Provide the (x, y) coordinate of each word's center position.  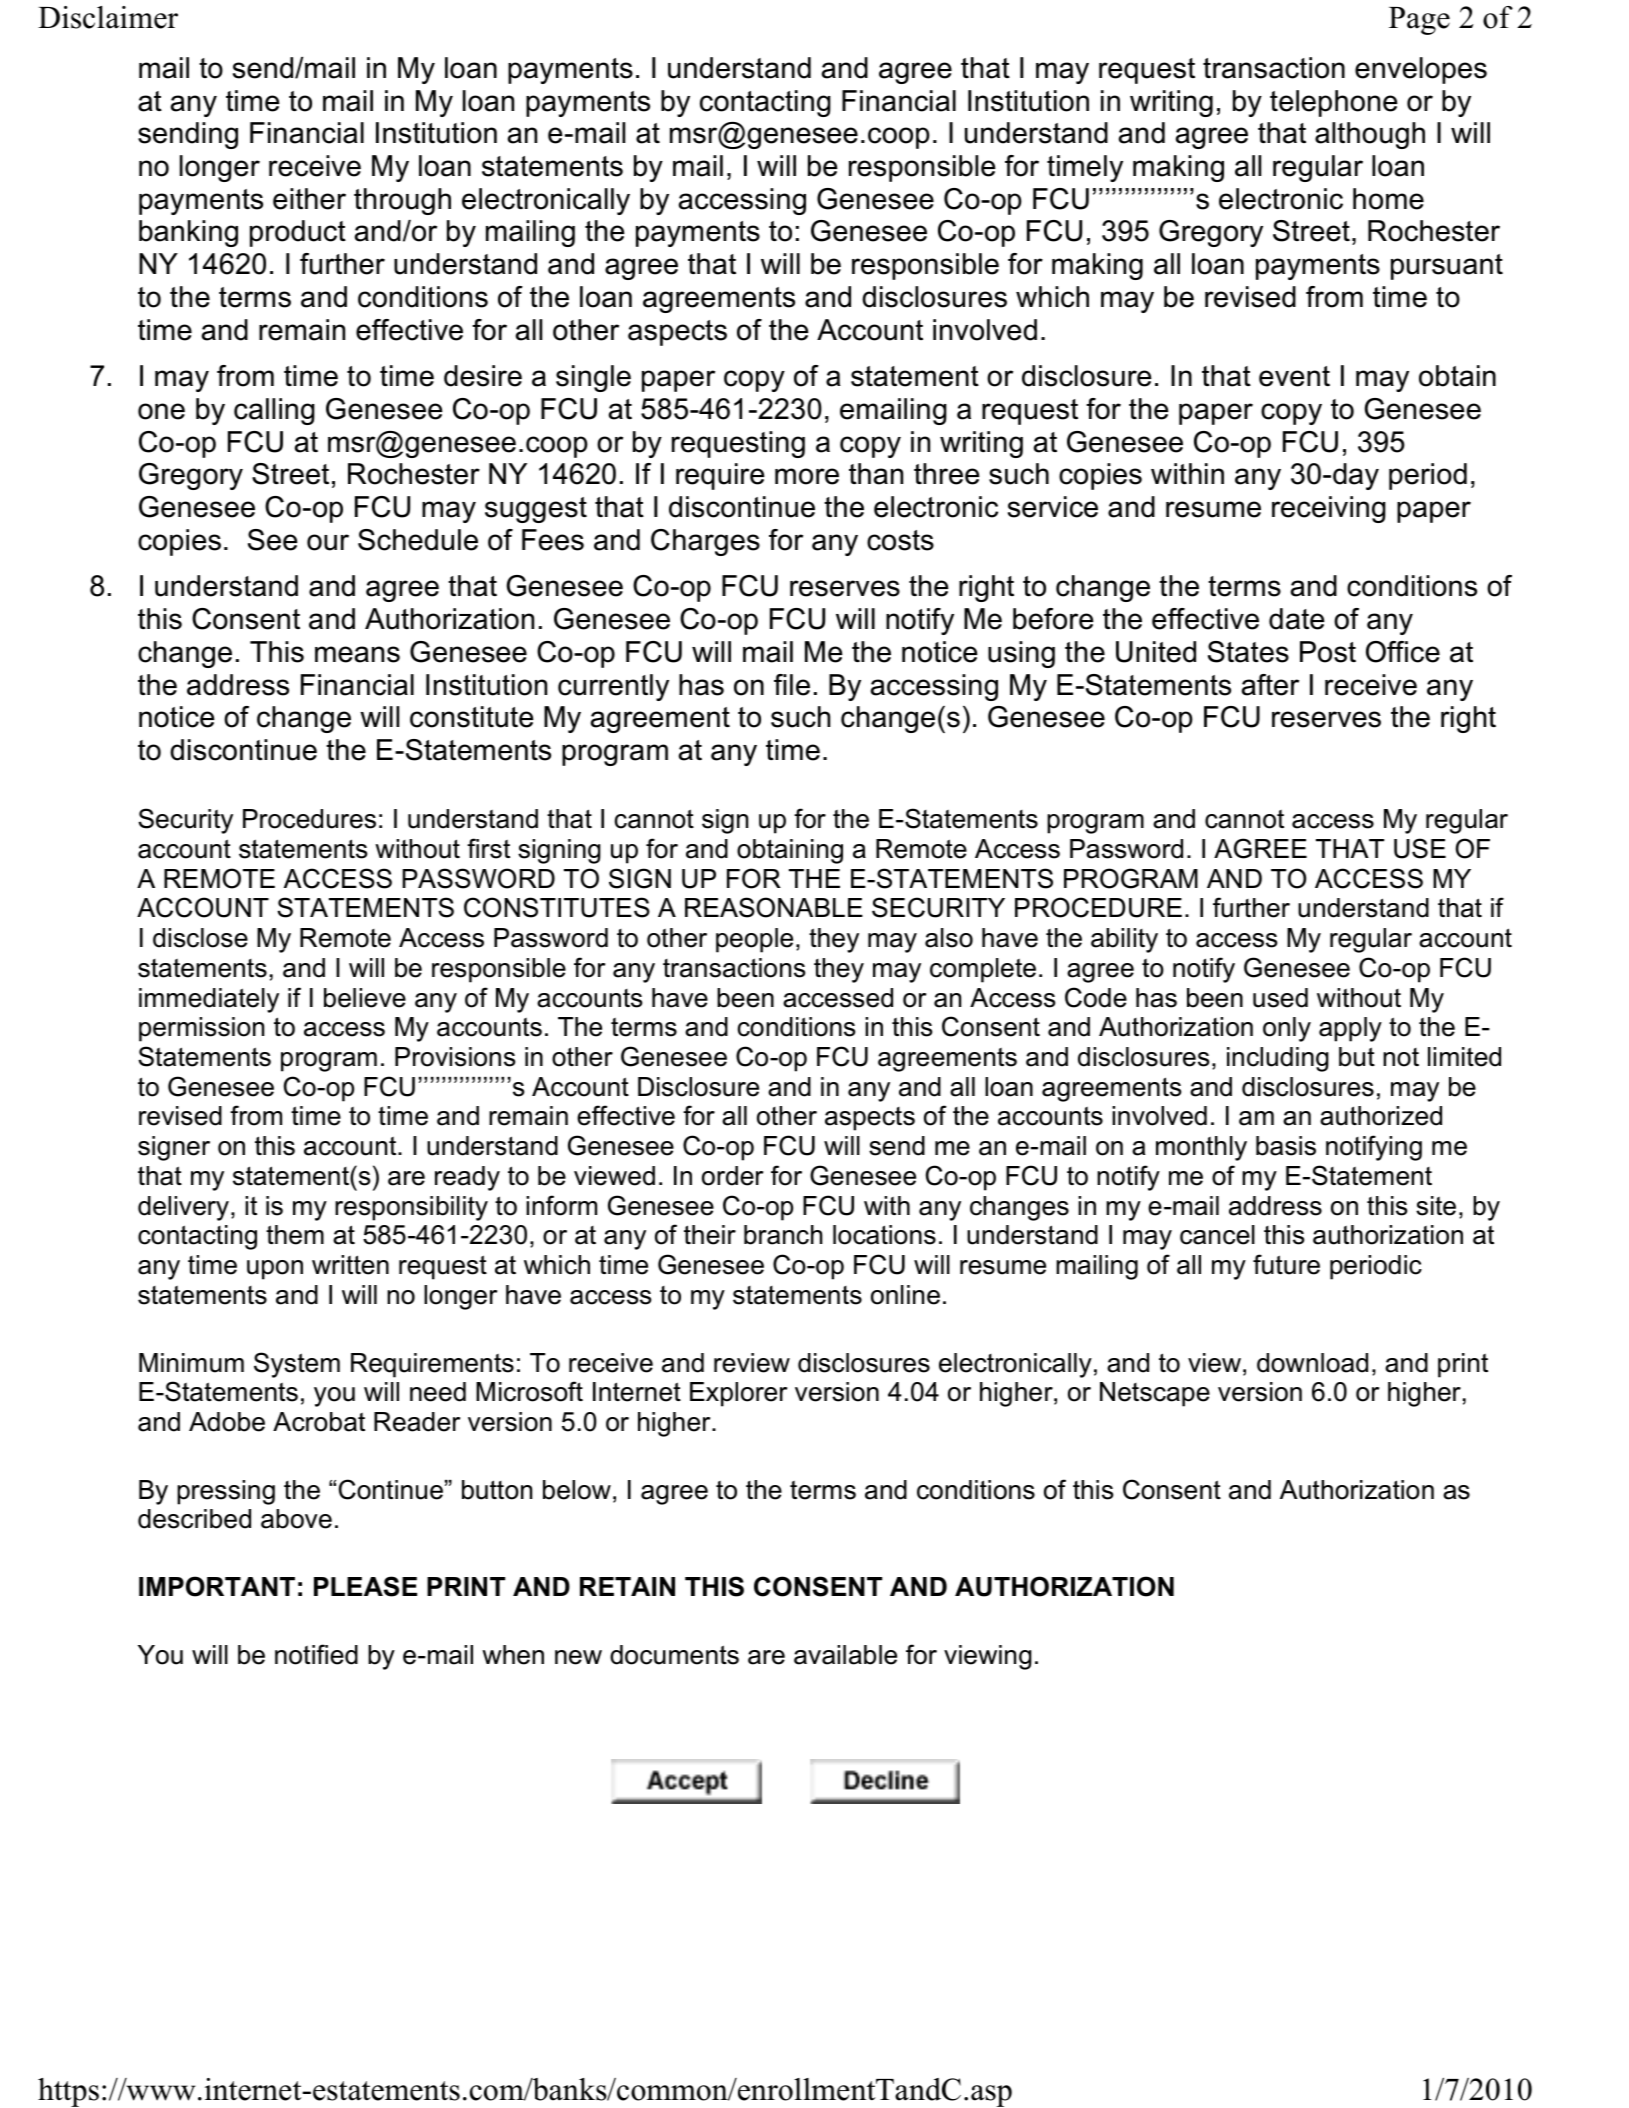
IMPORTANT (217, 1586)
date (1297, 619)
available (845, 1655)
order (732, 1176)
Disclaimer (108, 17)
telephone (1334, 103)
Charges (705, 542)
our (328, 542)
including (1278, 1059)
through (402, 201)
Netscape (1155, 1394)
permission (201, 1029)
